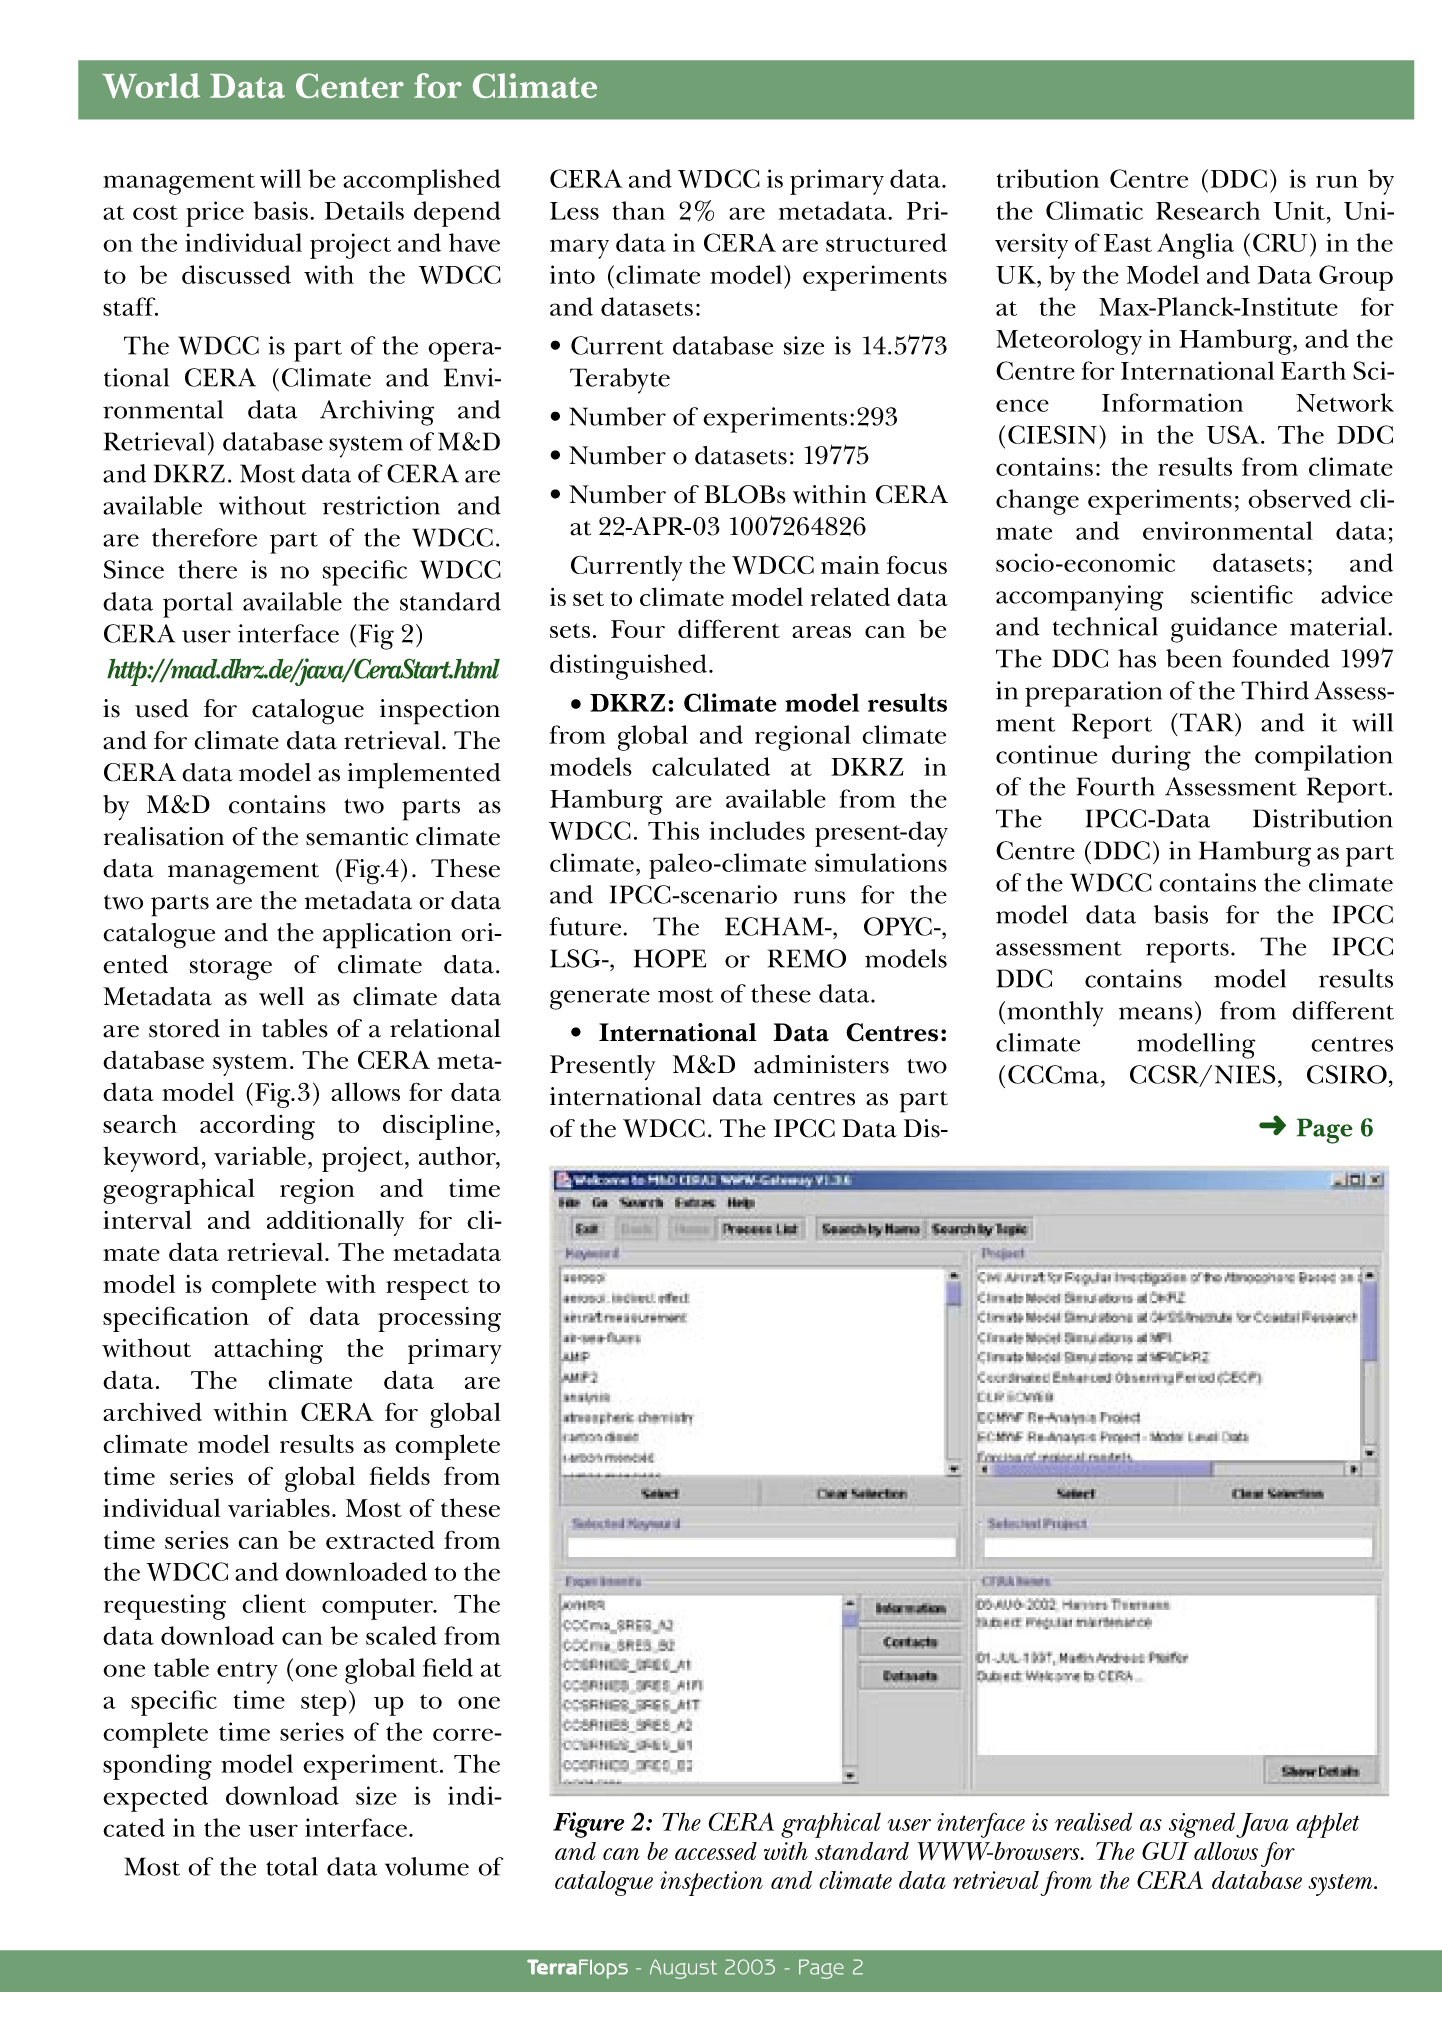 The width and height of the screenshot is (1442, 2040). Describe the element at coordinates (291, 1866) in the screenshot. I see `total` at that location.
